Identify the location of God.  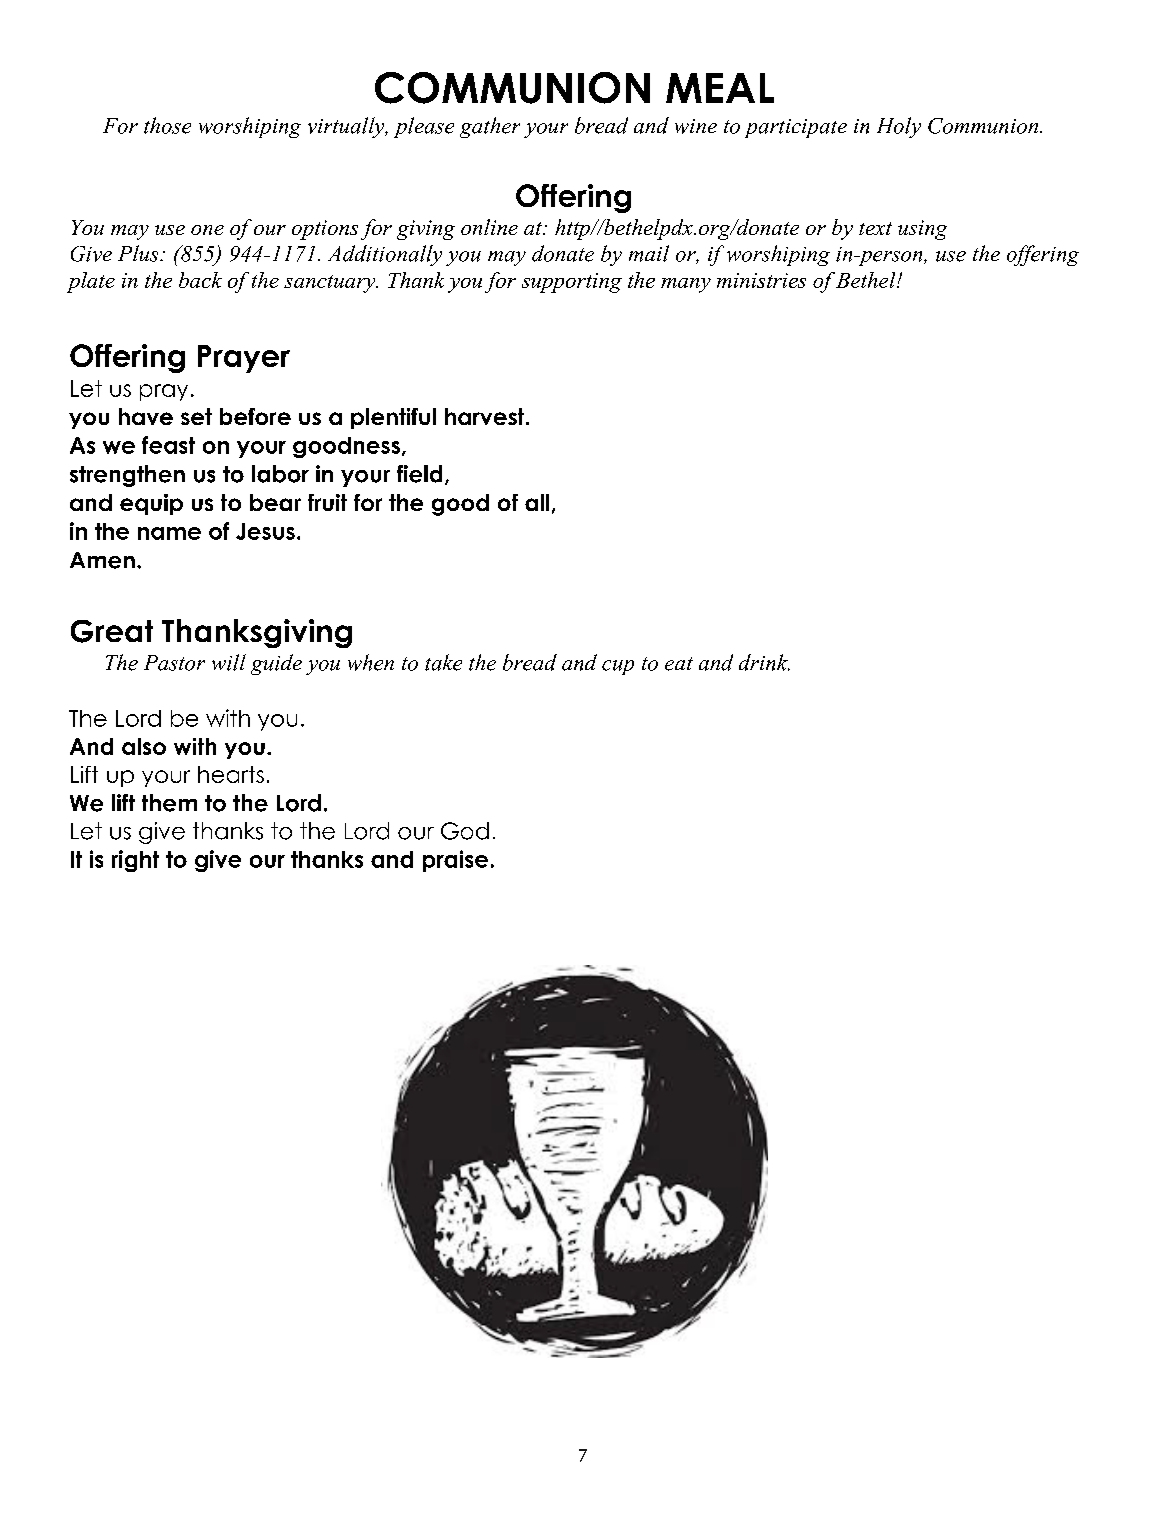
(465, 831).
